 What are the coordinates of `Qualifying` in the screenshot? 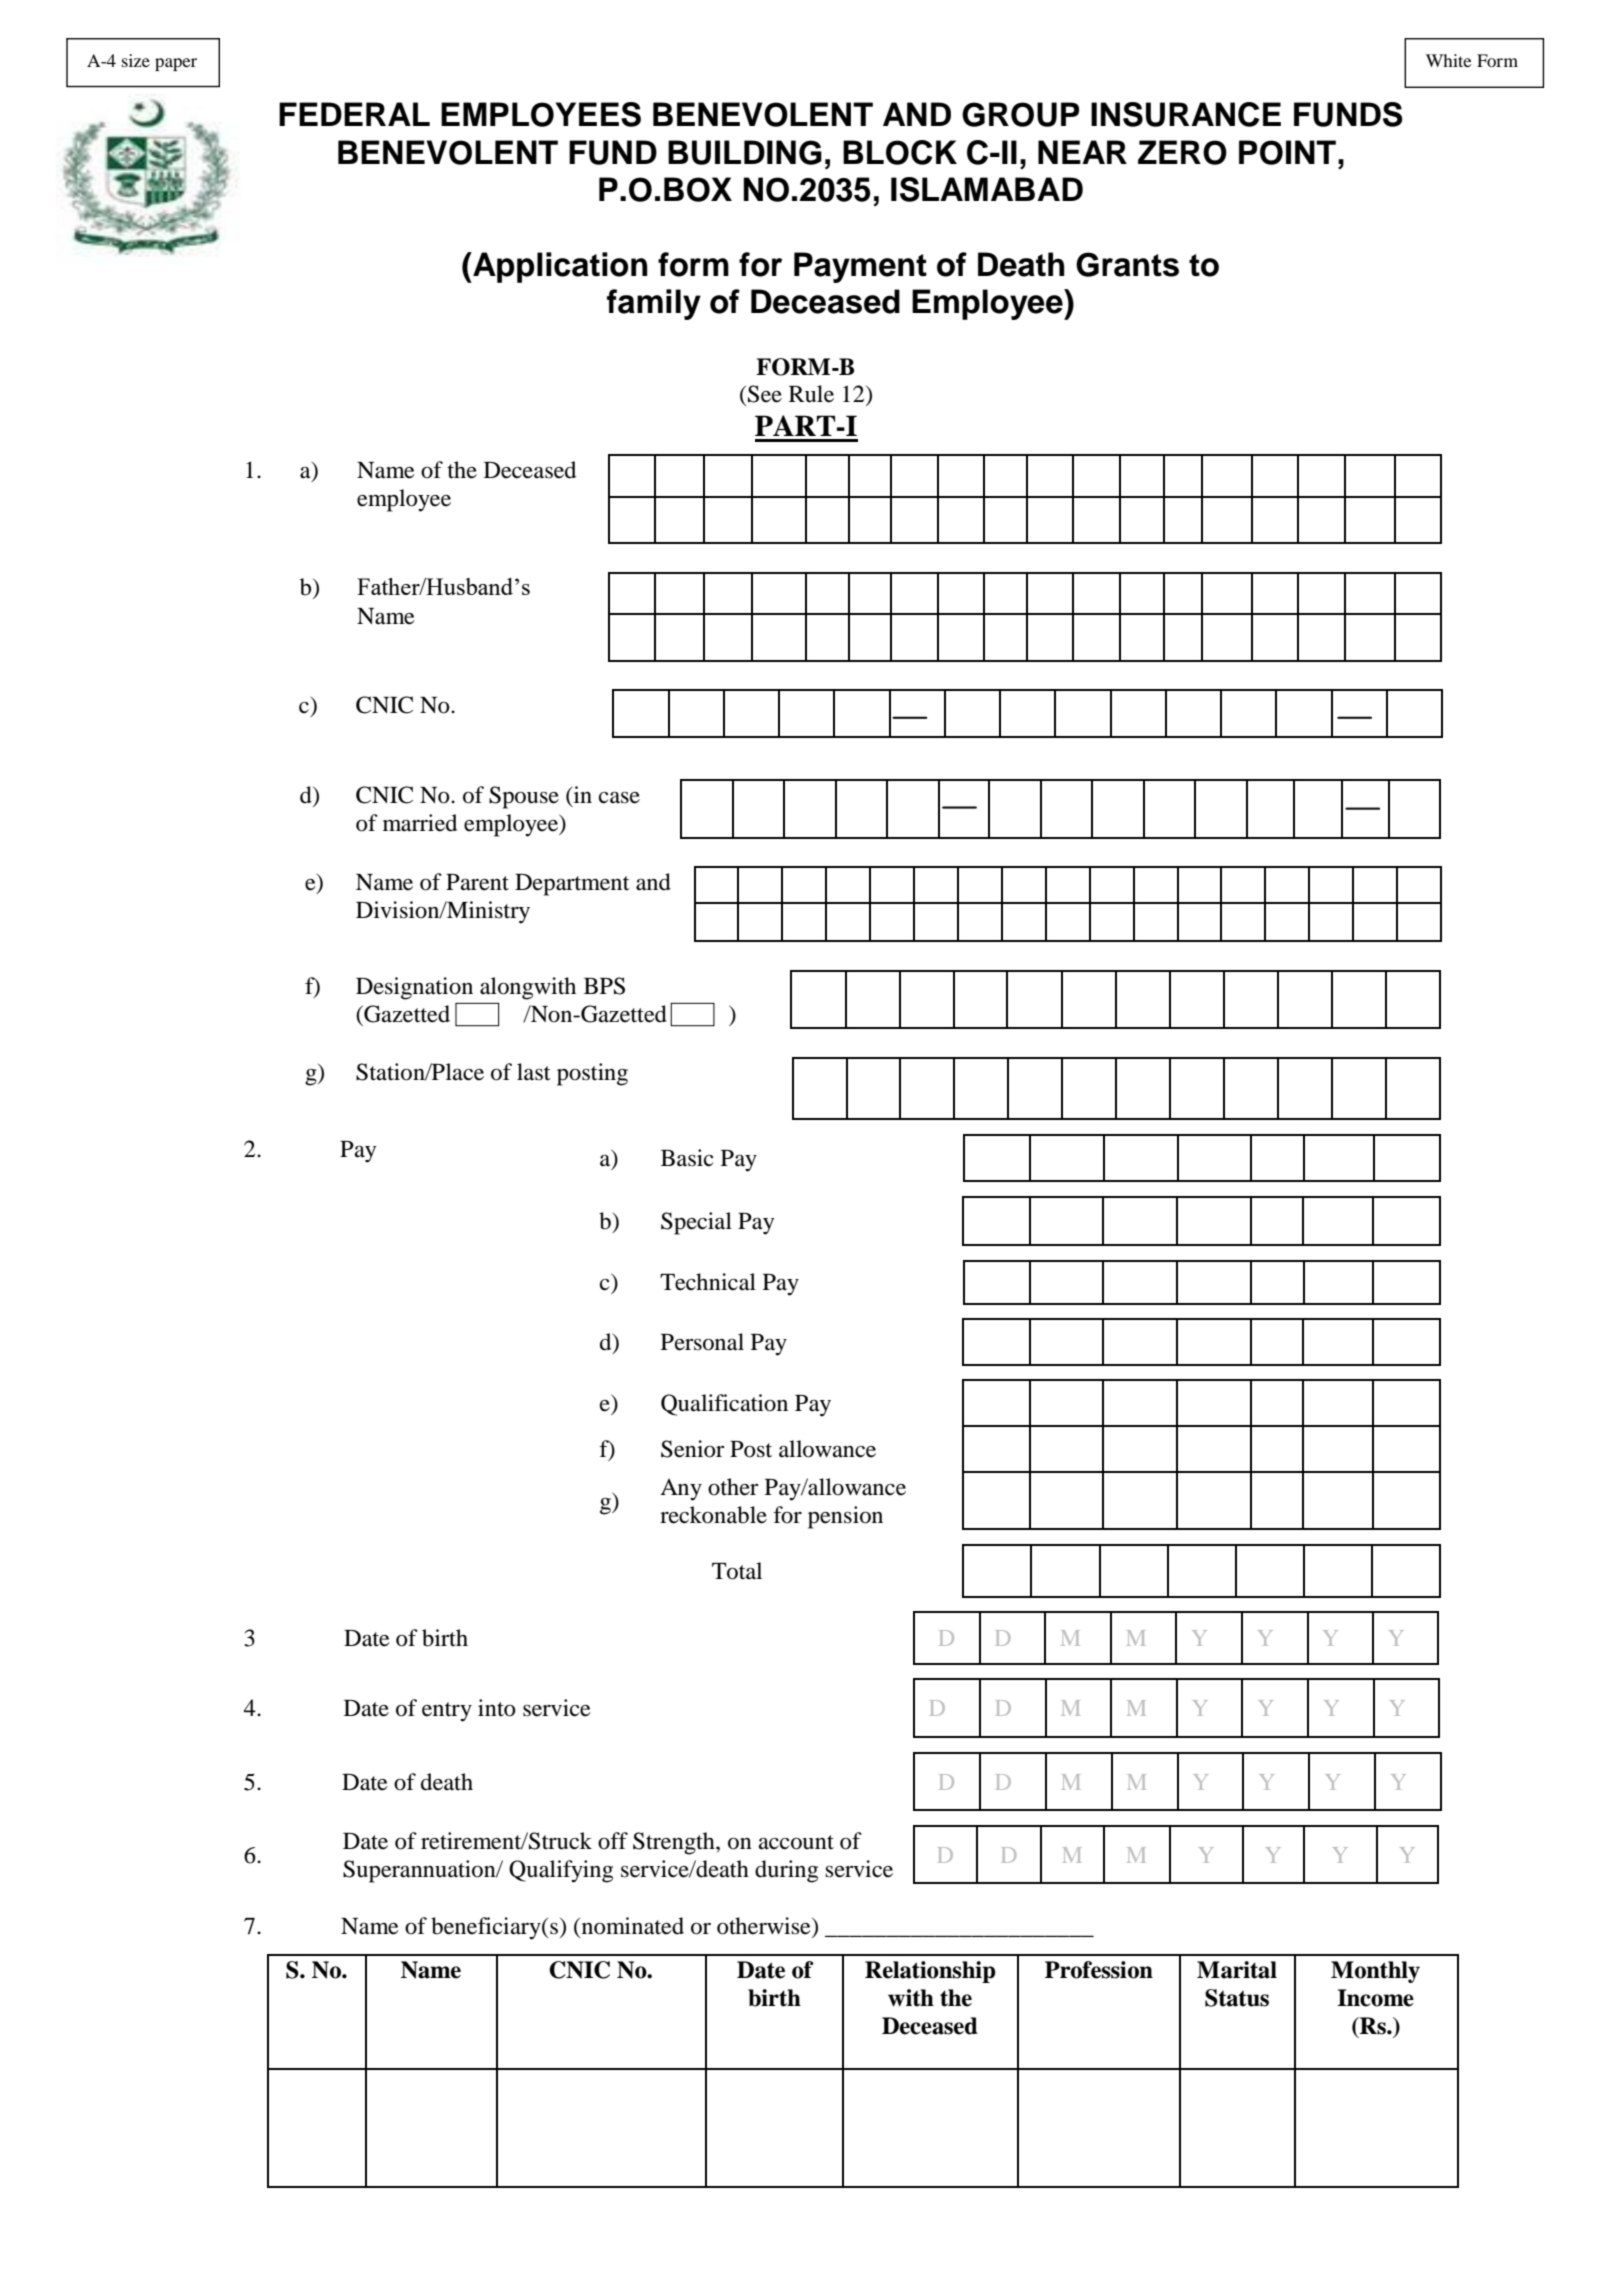 It's located at (561, 1871).
